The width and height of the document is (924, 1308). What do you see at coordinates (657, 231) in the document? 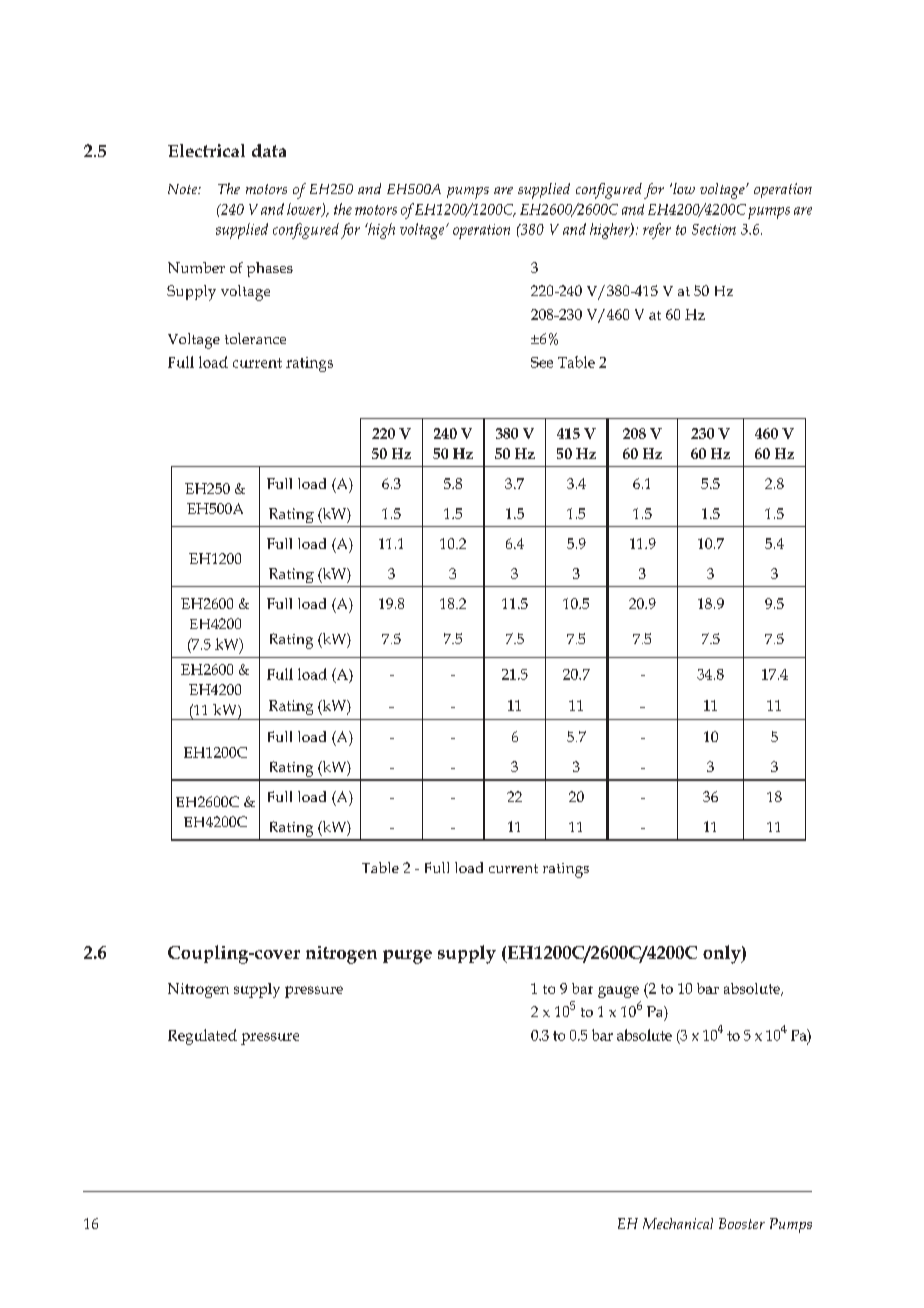
I see `refer` at bounding box center [657, 231].
